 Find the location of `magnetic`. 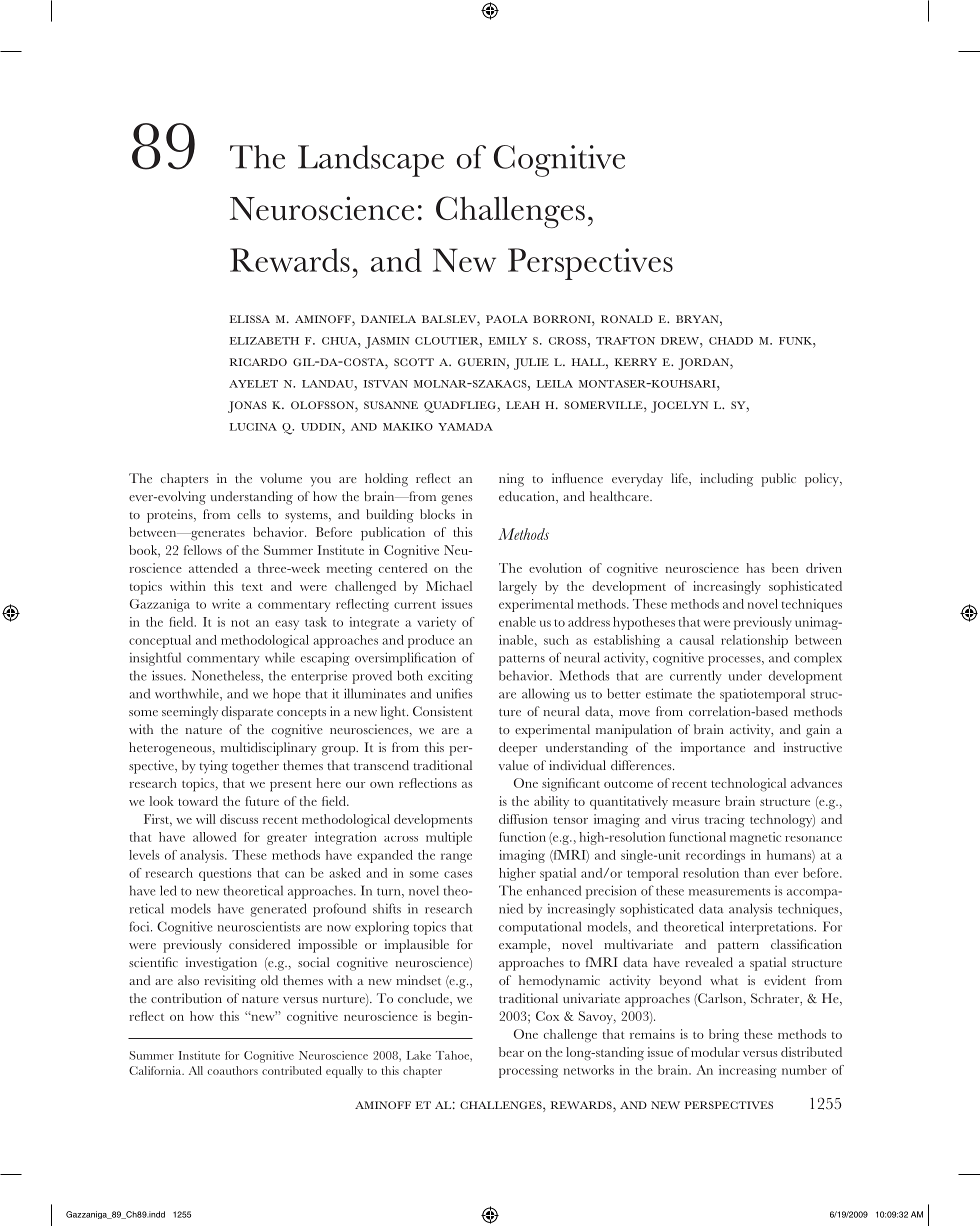

magnetic is located at coordinates (755, 838).
